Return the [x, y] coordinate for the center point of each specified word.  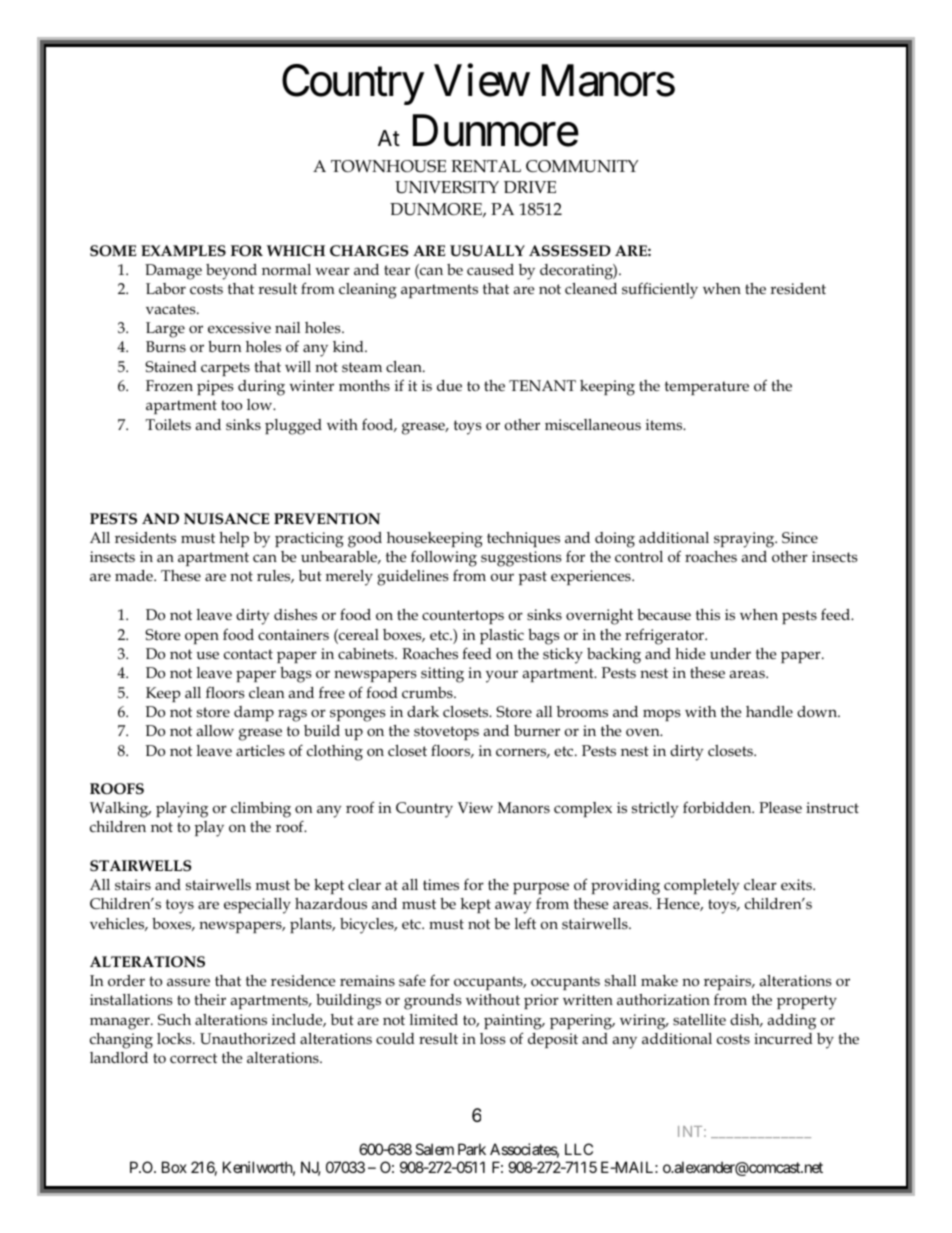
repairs [729, 982]
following [444, 560]
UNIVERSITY [447, 187]
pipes [215, 387]
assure [188, 982]
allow [215, 730]
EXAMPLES [183, 250]
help [234, 539]
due [449, 386]
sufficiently [660, 290]
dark [423, 711]
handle [769, 711]
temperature [707, 388]
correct [193, 1058]
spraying [745, 540]
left [525, 923]
